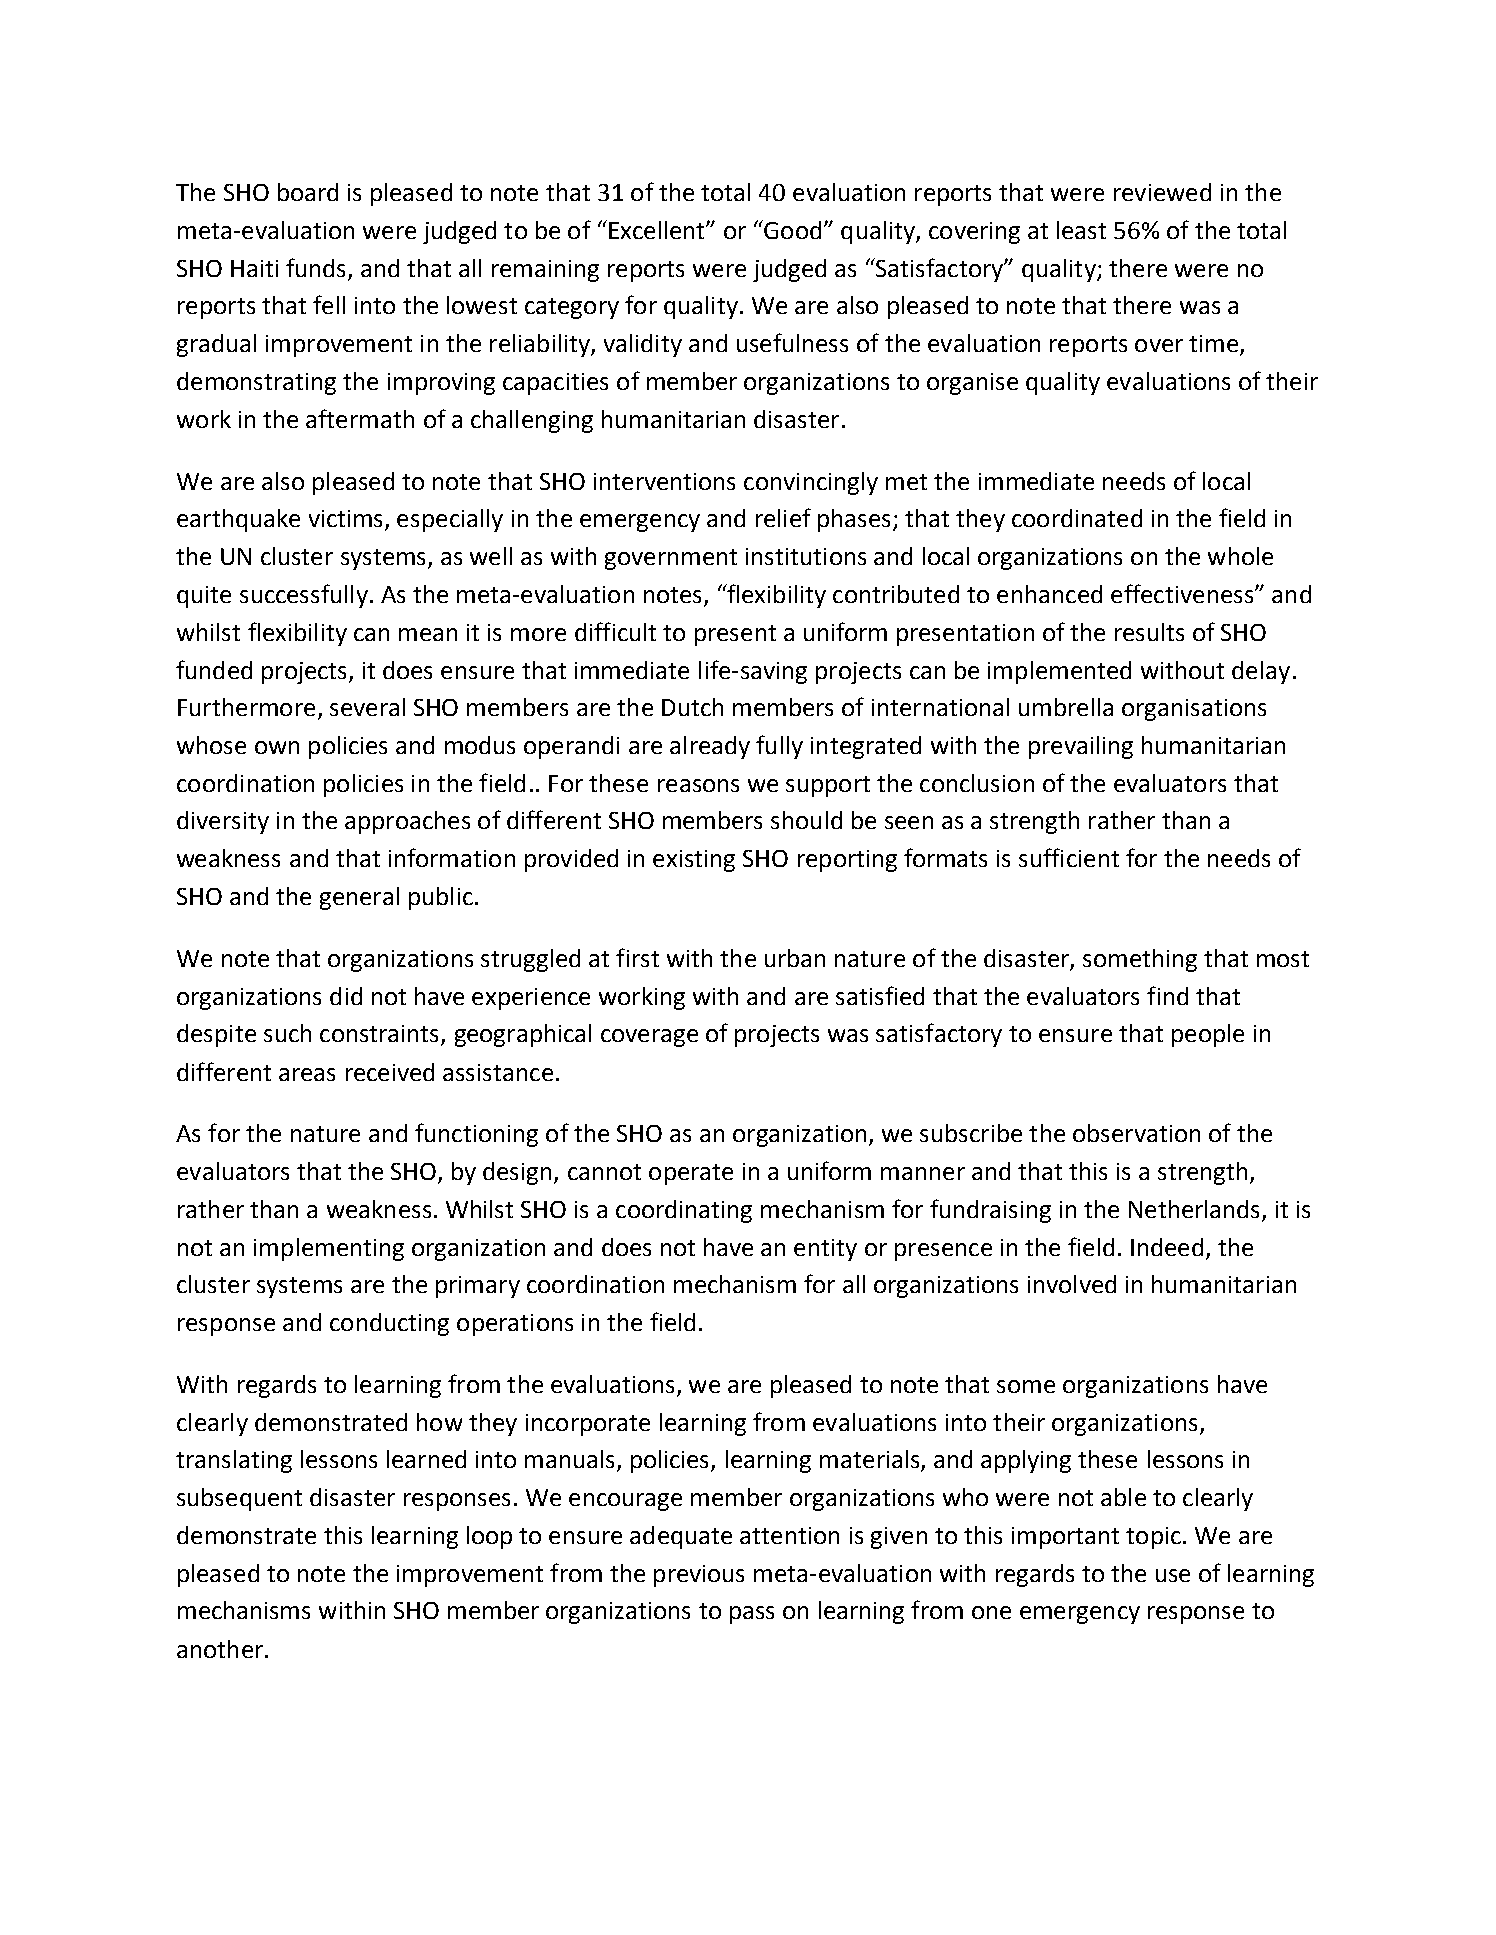 Image resolution: width=1496 pixels, height=1935 pixels. What do you see at coordinates (1162, 192) in the image?
I see `reviewed` at bounding box center [1162, 192].
